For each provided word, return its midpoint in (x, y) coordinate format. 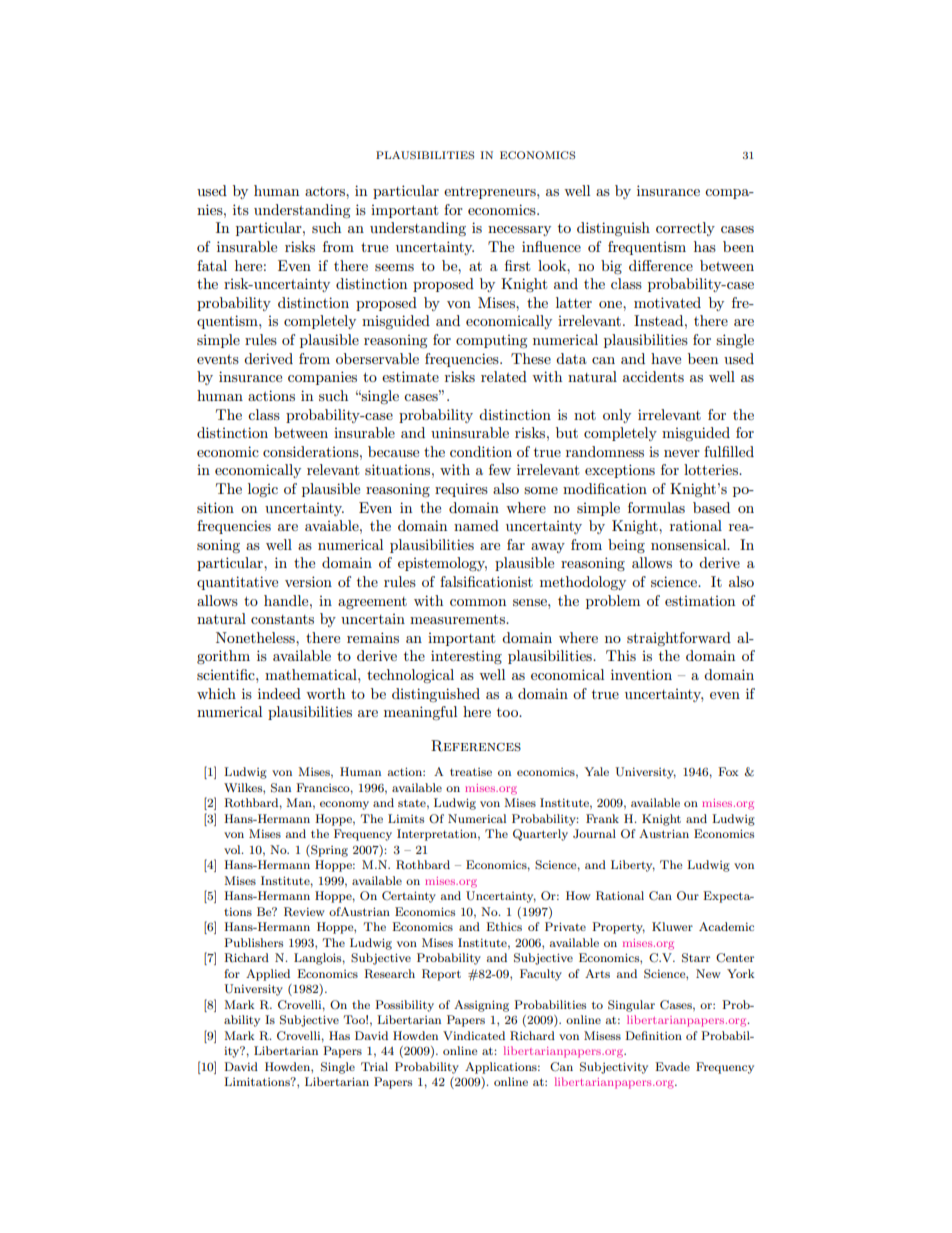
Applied (268, 975)
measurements (458, 619)
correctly (685, 229)
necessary (519, 231)
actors (326, 191)
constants (282, 619)
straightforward (679, 639)
